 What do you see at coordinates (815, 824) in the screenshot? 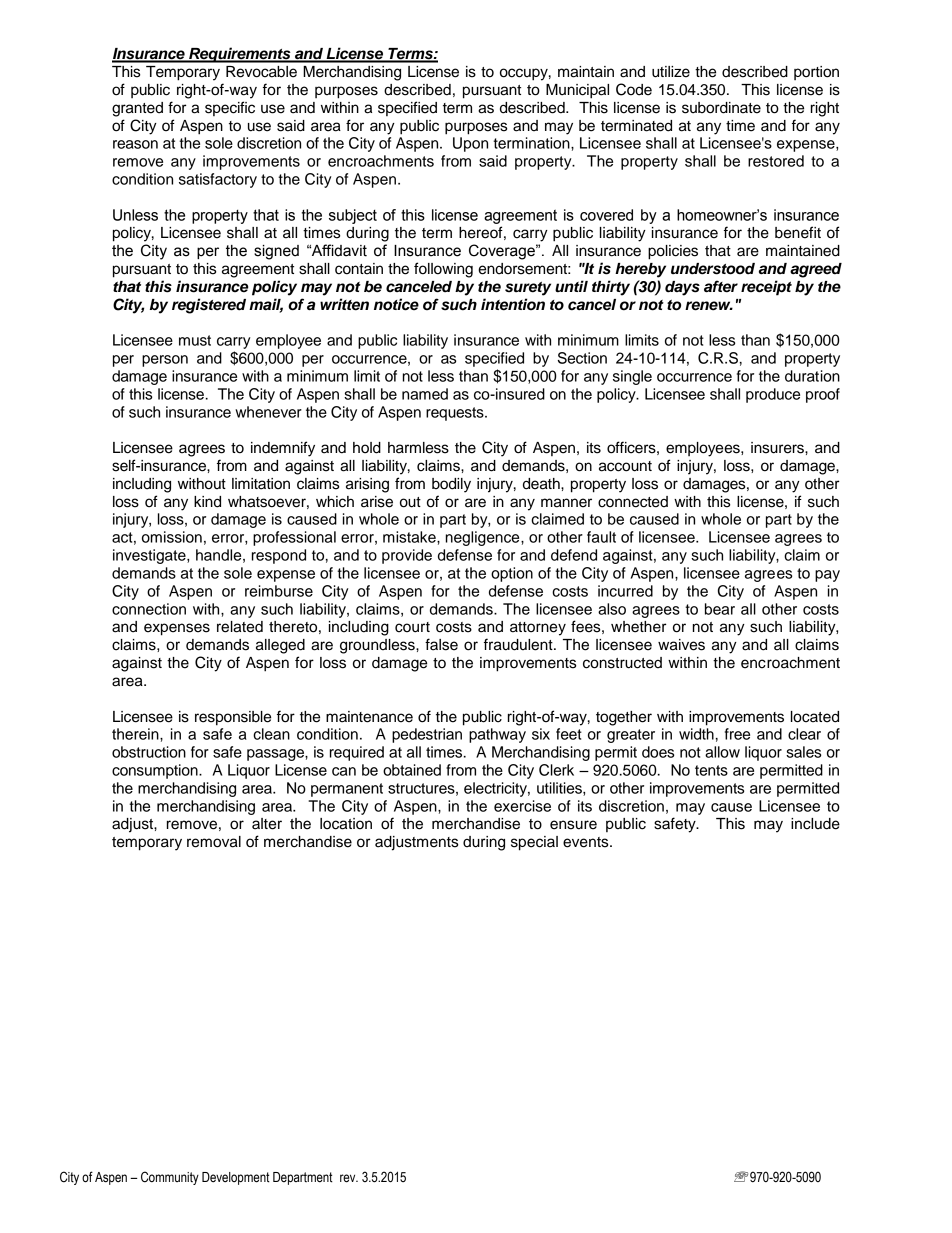
I see `include` at bounding box center [815, 824].
